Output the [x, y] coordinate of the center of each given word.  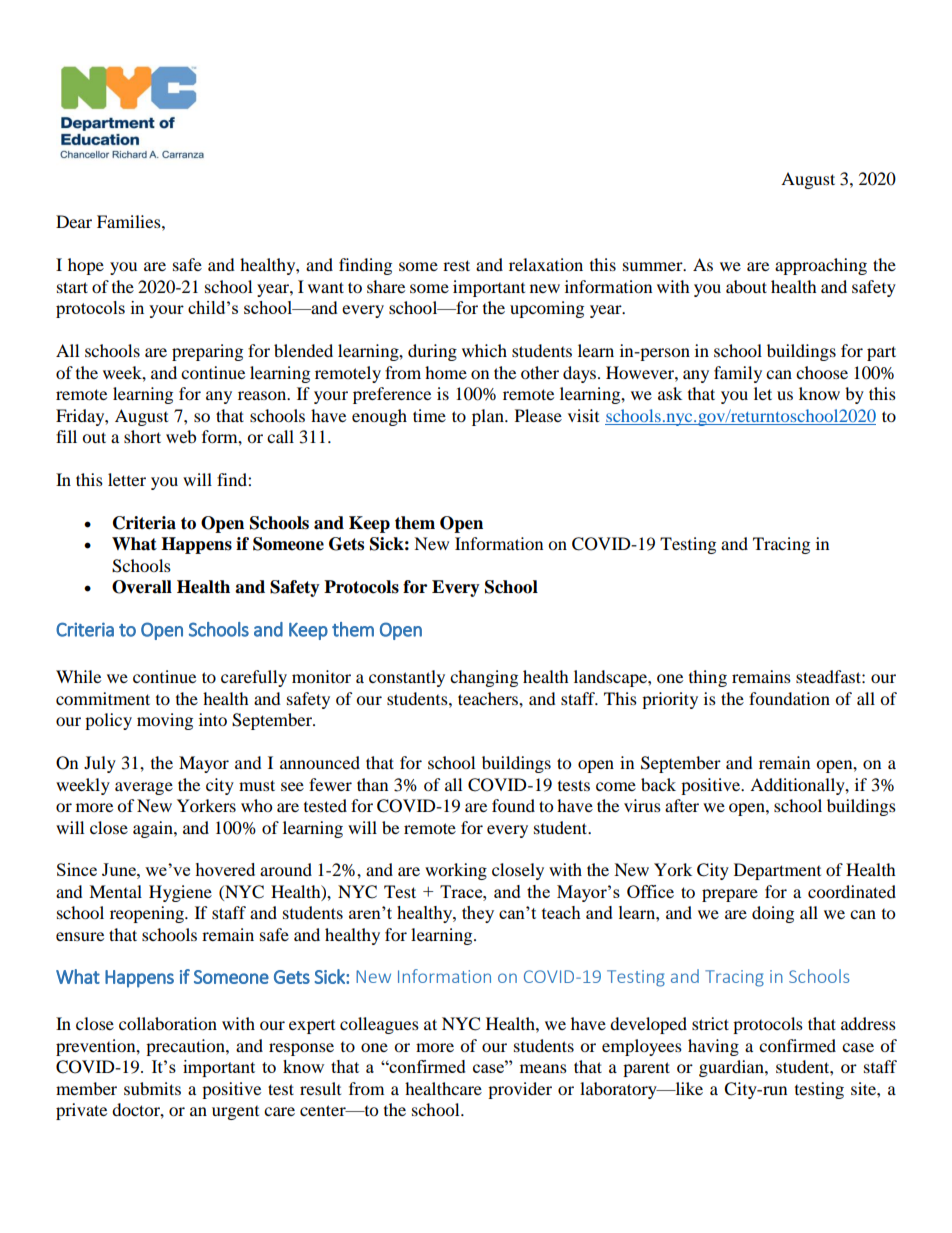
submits [152, 1088]
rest [456, 265]
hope [86, 266]
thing [708, 678]
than [372, 784]
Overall [142, 587]
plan [489, 417]
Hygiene [180, 893]
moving [165, 721]
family [738, 374]
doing [773, 914]
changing [484, 678]
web [181, 436]
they [478, 914]
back [658, 784]
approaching [821, 266]
